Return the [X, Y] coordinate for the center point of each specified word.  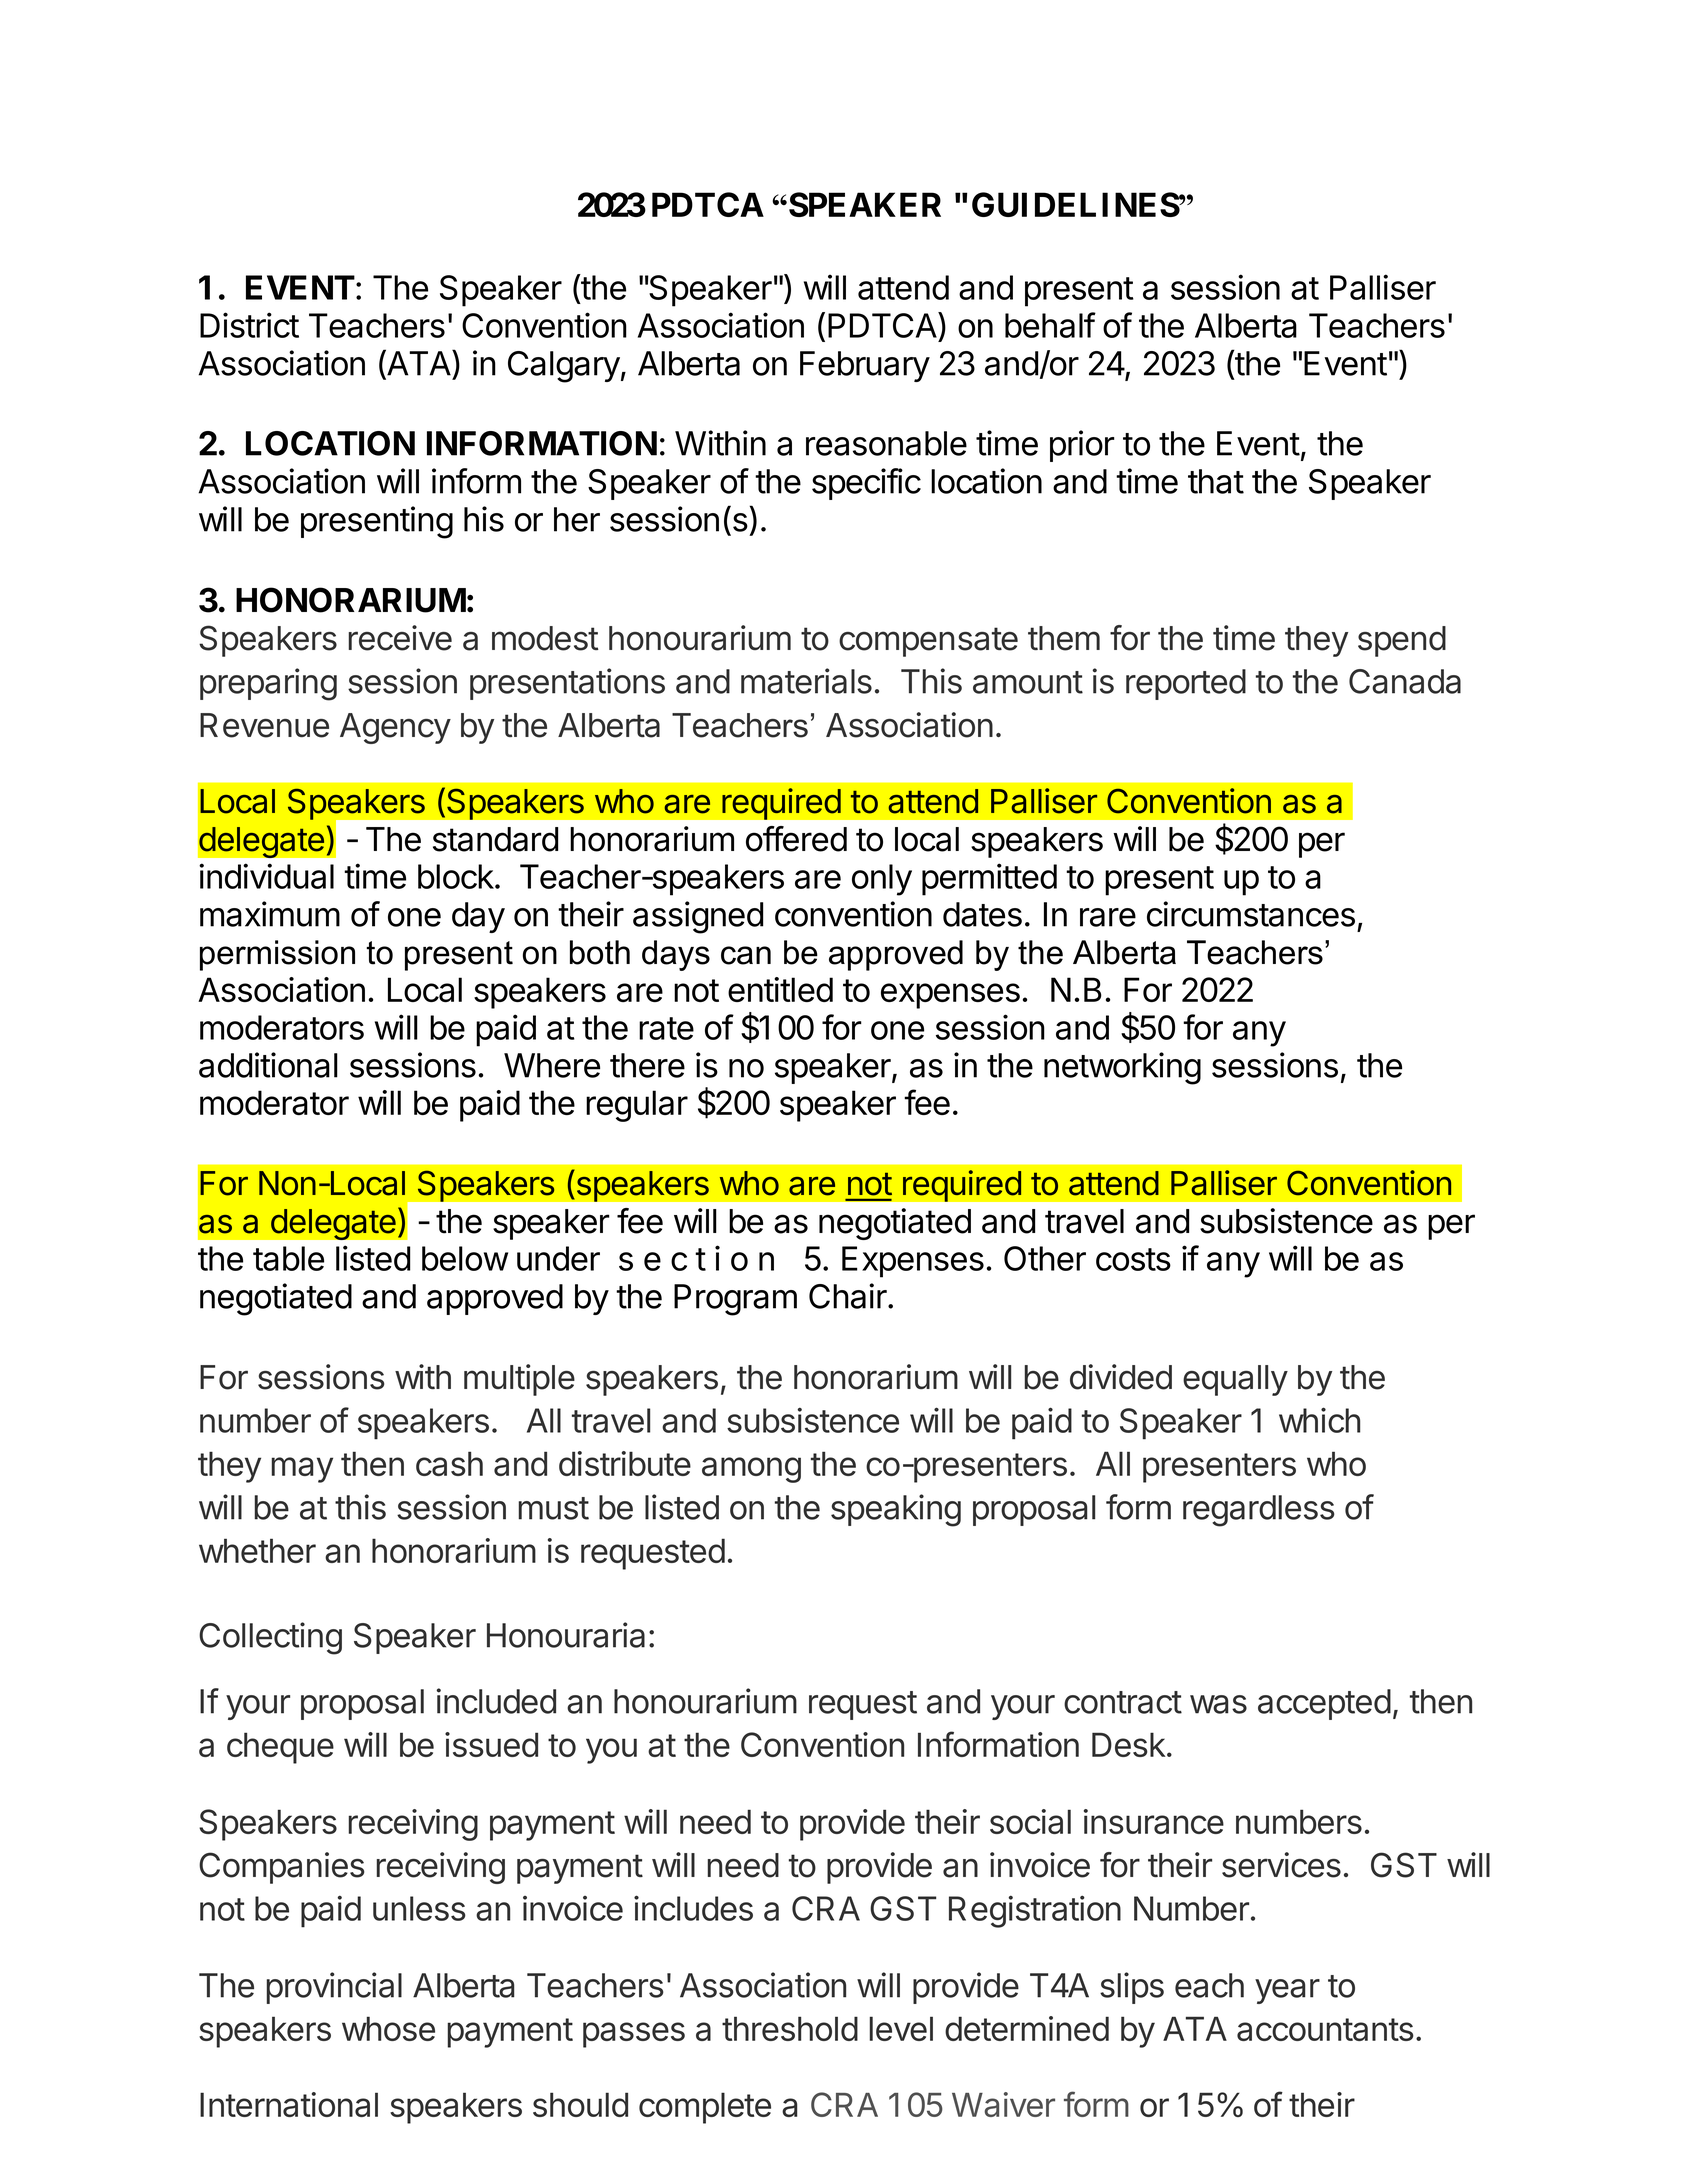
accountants [1325, 2029]
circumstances [1251, 914]
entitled [780, 989]
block [456, 876]
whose [388, 2028]
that [1216, 481]
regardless [1259, 1511]
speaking [896, 1510]
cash [449, 1463]
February [865, 366]
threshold [790, 2028]
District [249, 325]
